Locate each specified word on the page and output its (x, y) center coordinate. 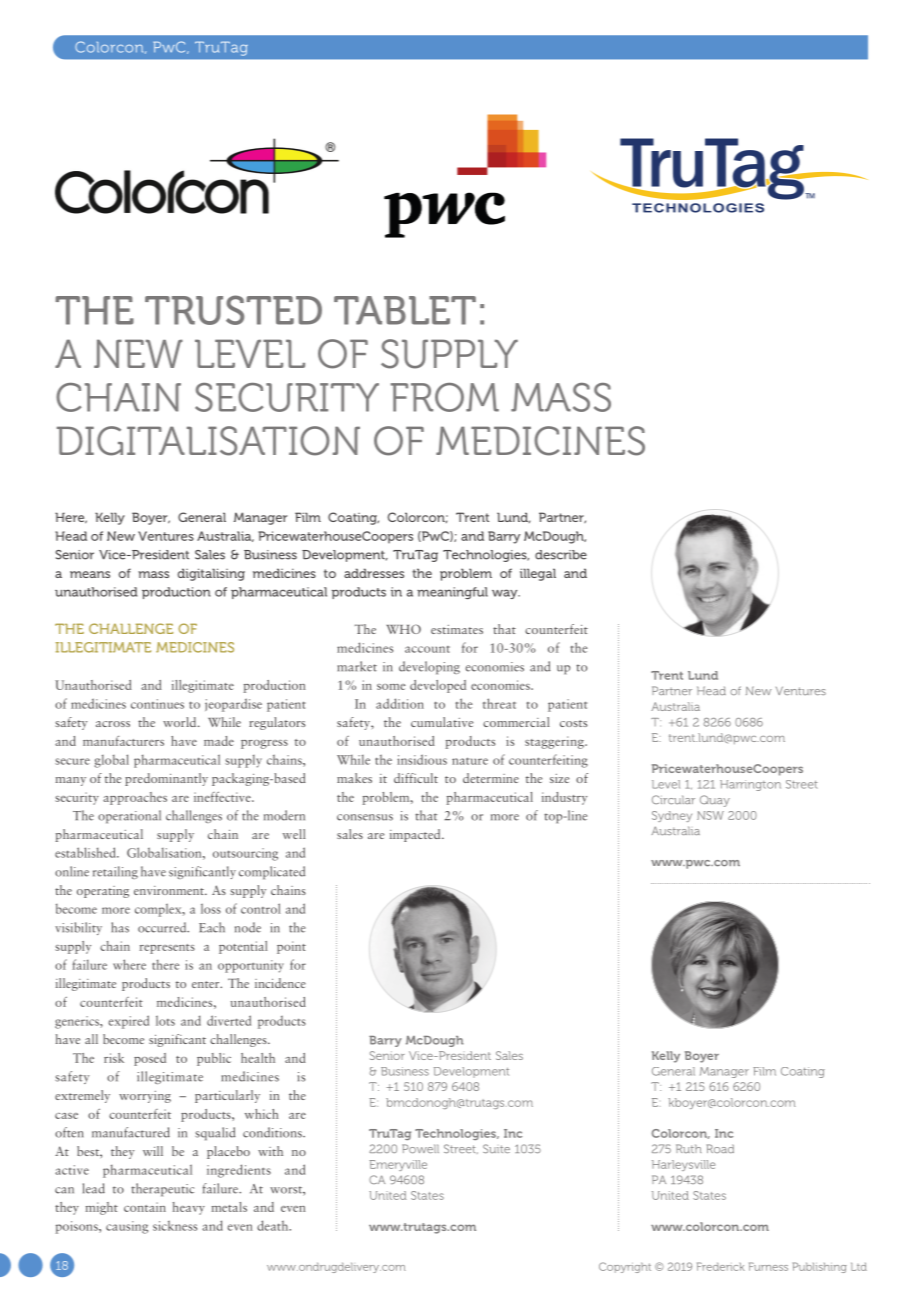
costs (574, 723)
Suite (496, 1148)
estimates (457, 629)
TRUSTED (233, 310)
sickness (175, 1225)
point (291, 947)
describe (561, 555)
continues (157, 704)
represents (167, 949)
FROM (445, 397)
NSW (710, 815)
